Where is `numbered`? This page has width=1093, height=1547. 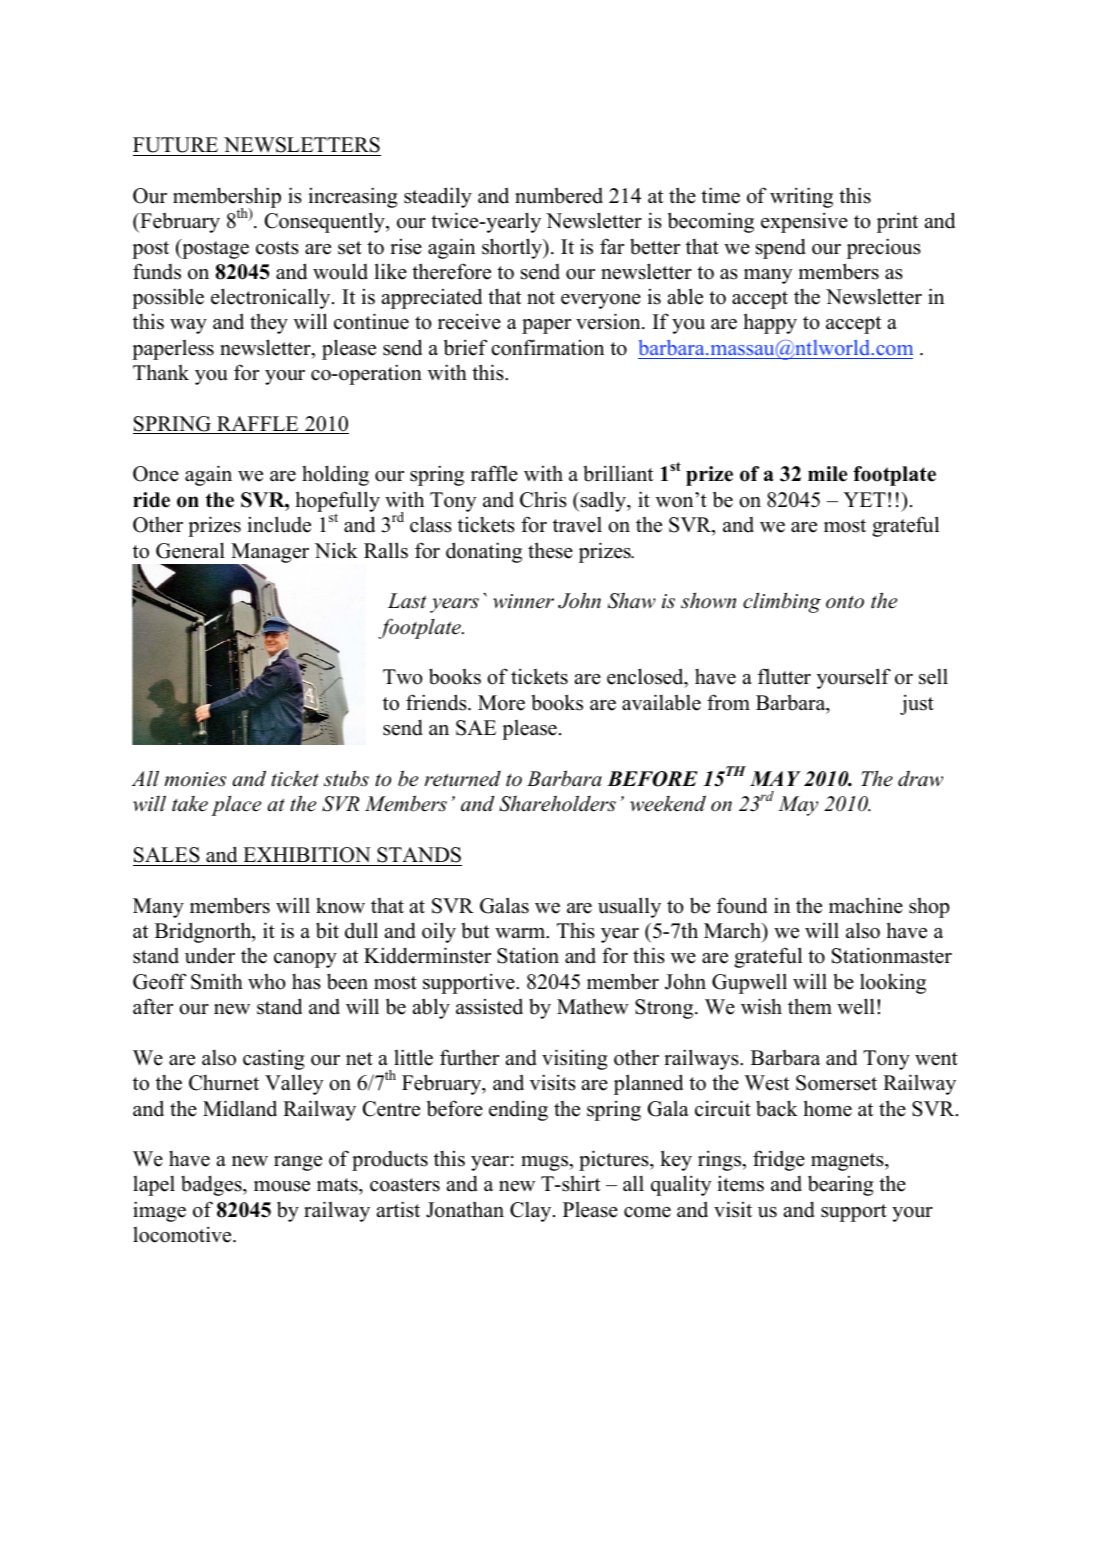
numbered is located at coordinates (559, 195).
